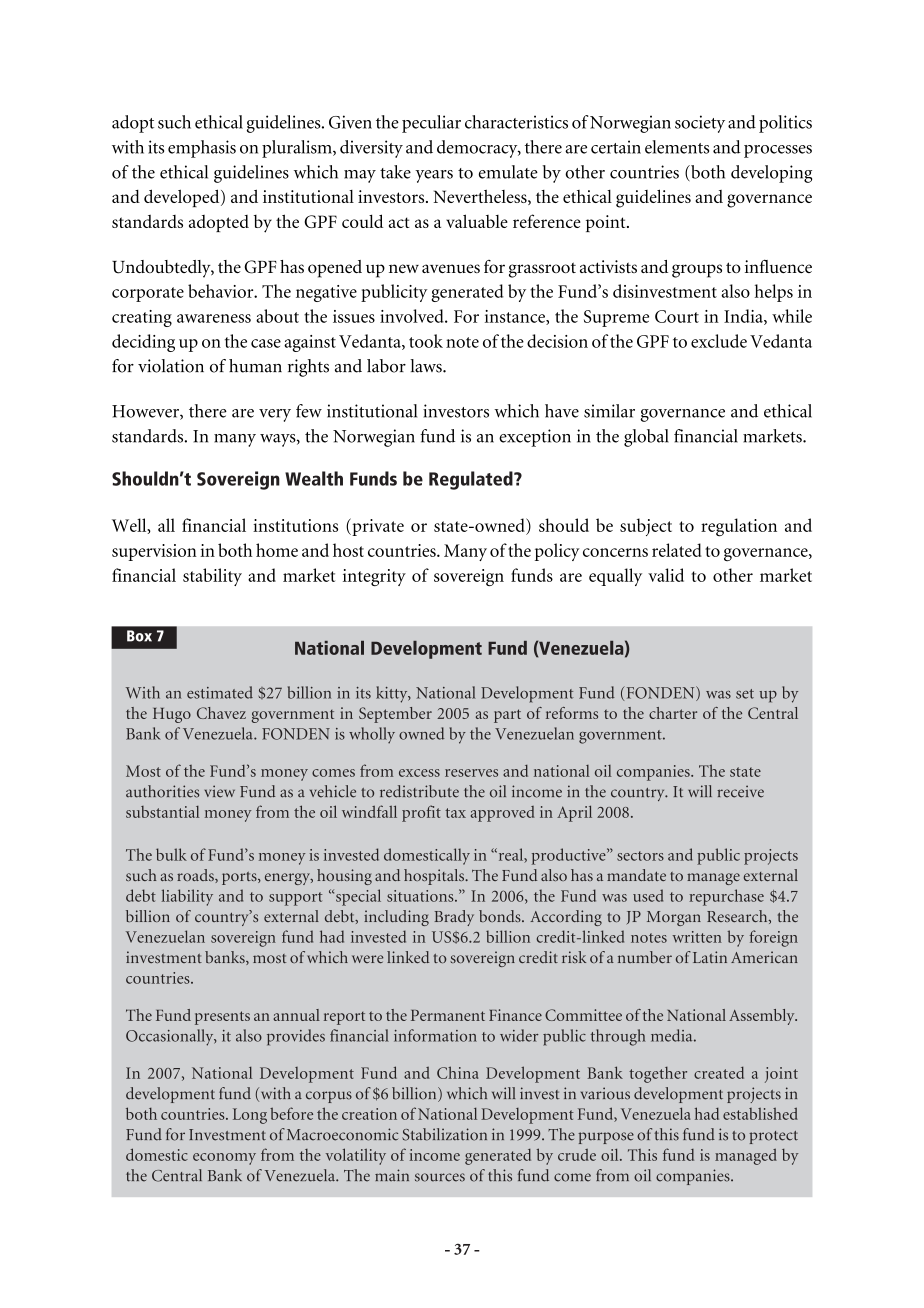  What do you see at coordinates (455, 813) in the screenshot?
I see `tax` at bounding box center [455, 813].
